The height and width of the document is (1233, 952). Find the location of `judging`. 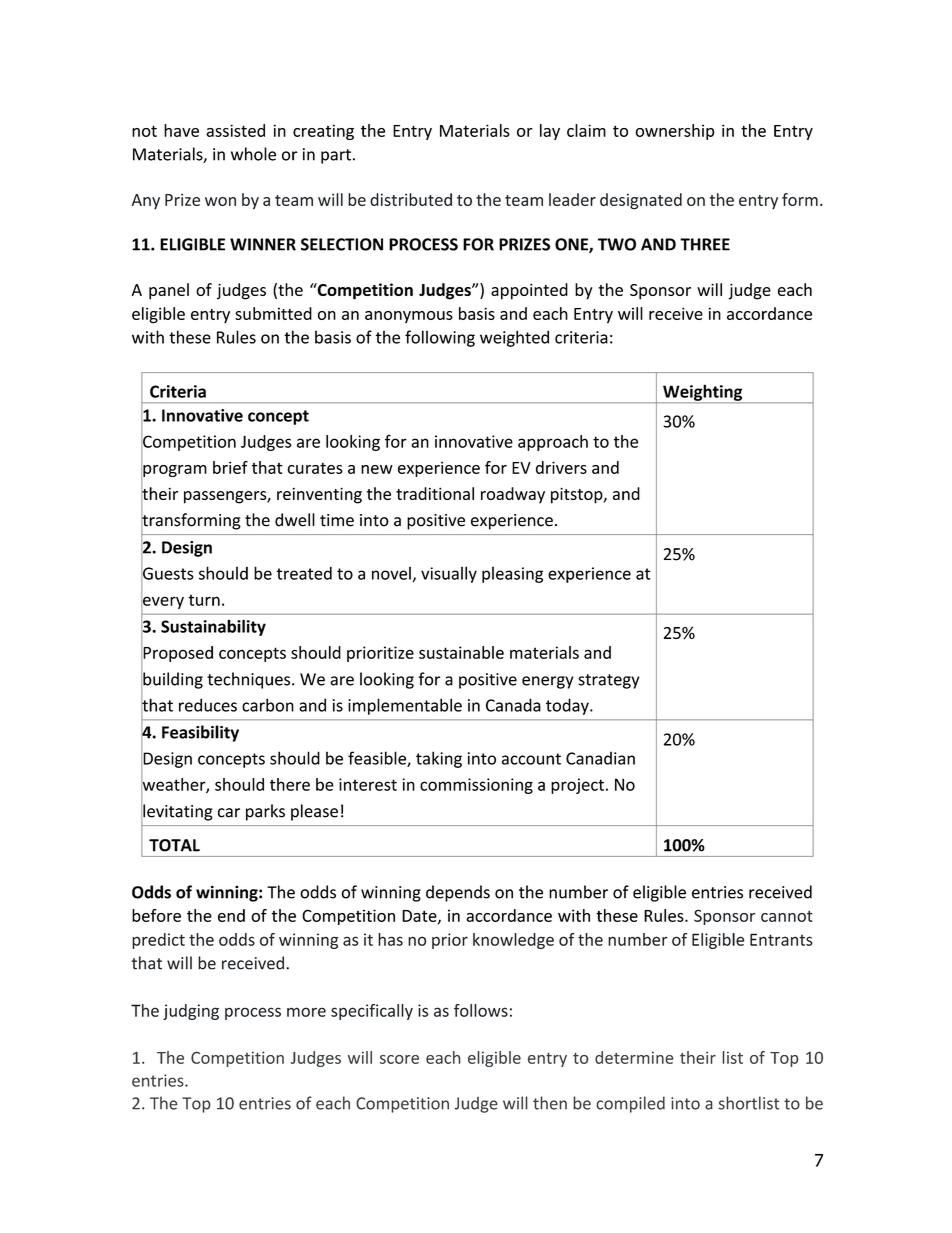

judging is located at coordinates (191, 1012).
